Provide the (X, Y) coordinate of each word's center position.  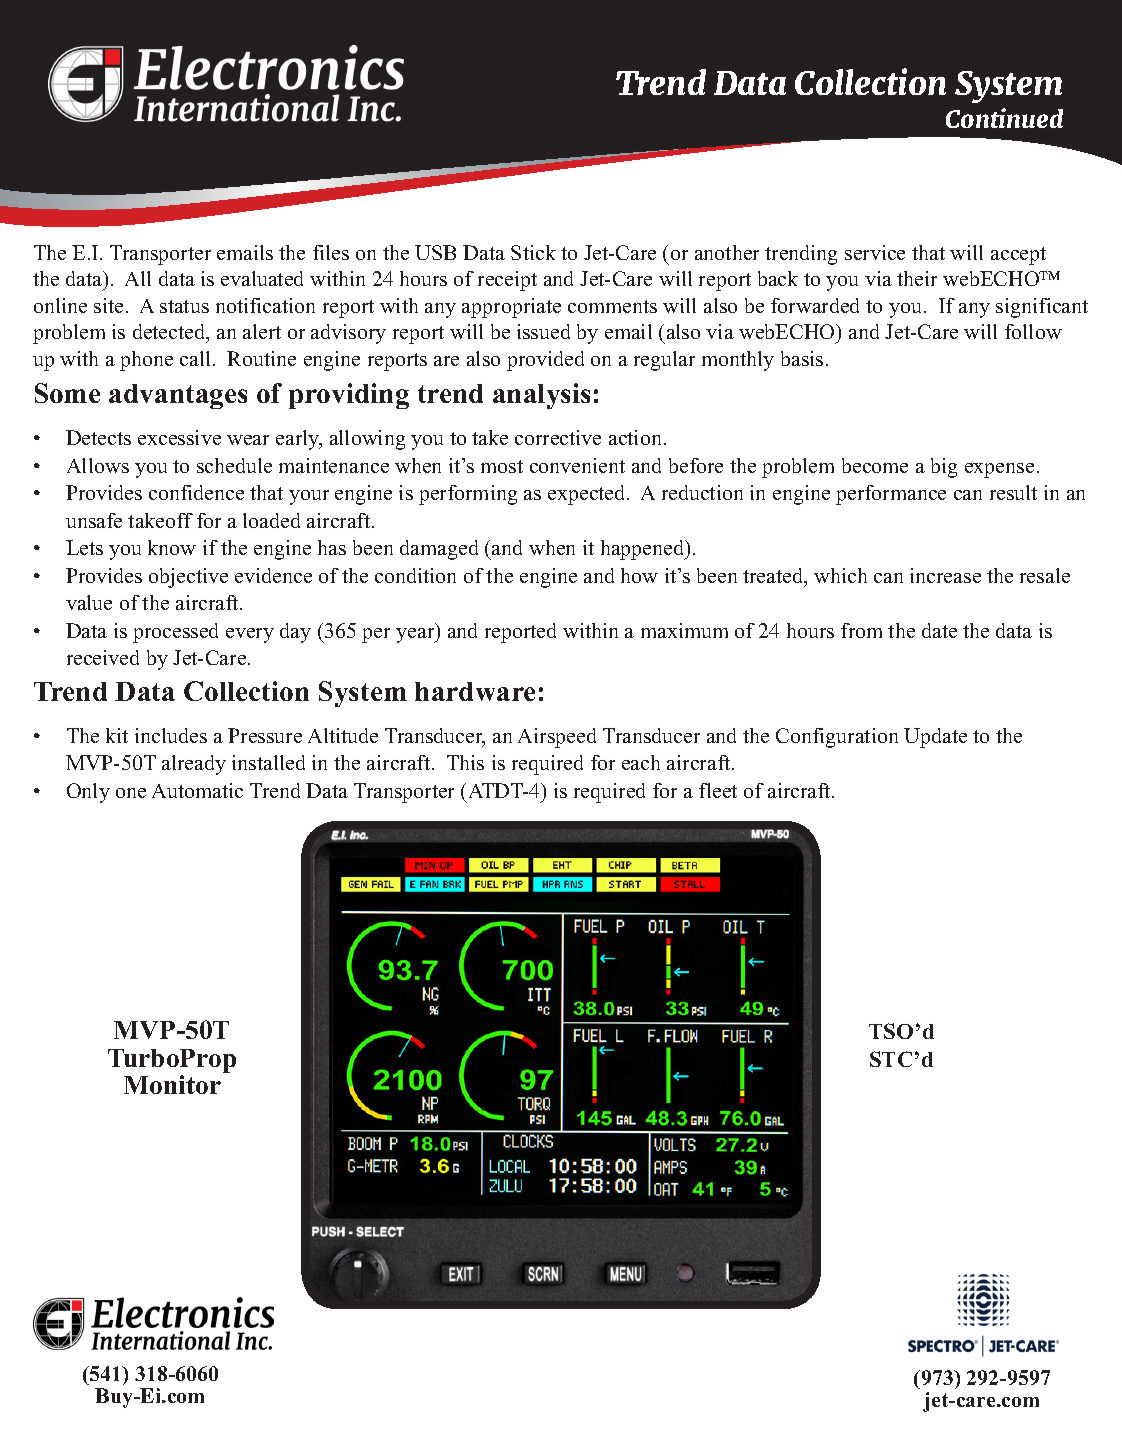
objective (188, 578)
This (465, 762)
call (195, 358)
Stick (533, 252)
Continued (1004, 118)
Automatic (197, 790)
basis (802, 358)
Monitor (172, 1084)
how (639, 575)
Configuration (837, 738)
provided (545, 361)
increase (945, 575)
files (331, 252)
